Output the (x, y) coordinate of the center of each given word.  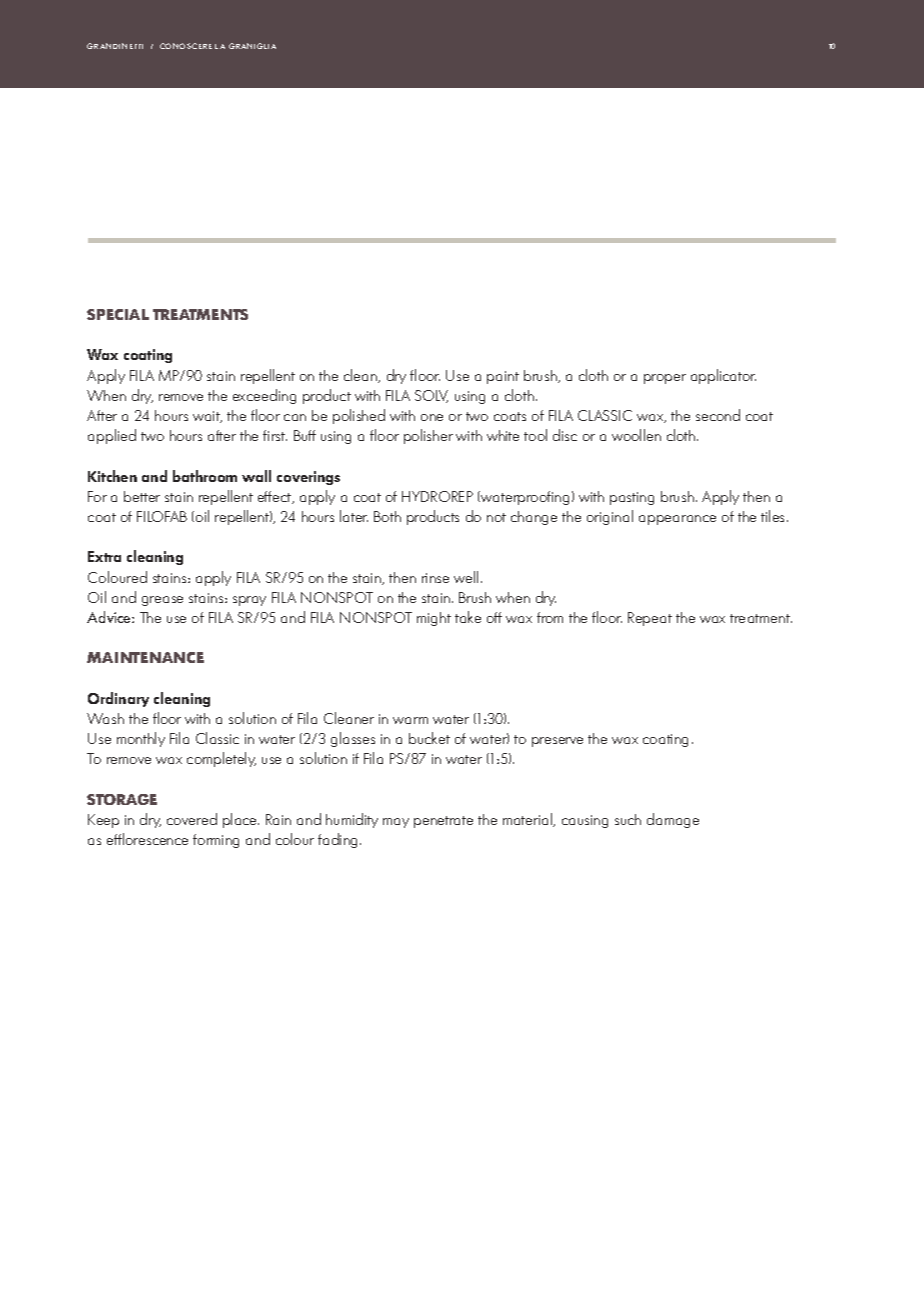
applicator (723, 376)
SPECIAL (118, 314)
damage (673, 820)
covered (192, 819)
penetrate (443, 822)
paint (503, 377)
